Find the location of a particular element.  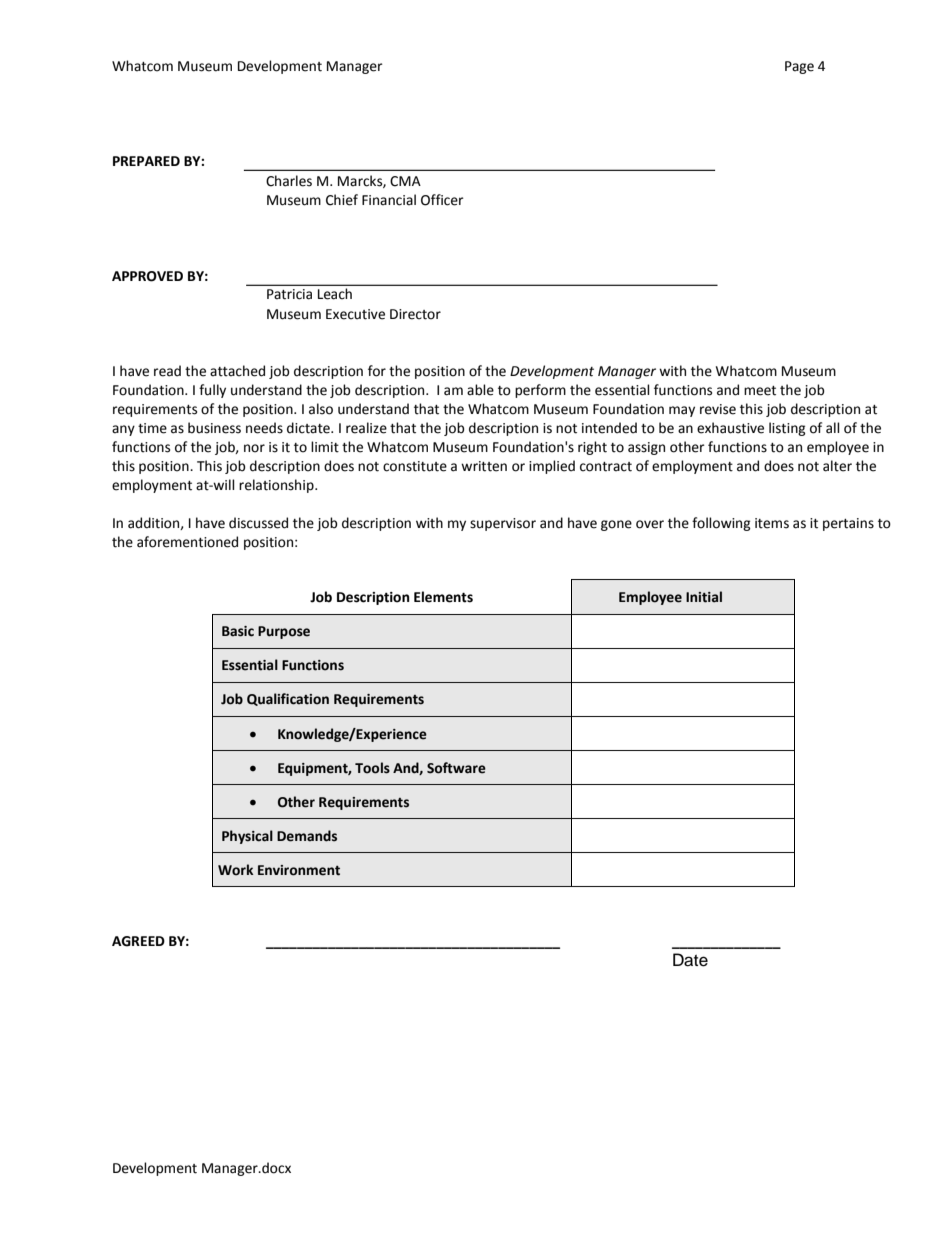

Software is located at coordinates (456, 768).
